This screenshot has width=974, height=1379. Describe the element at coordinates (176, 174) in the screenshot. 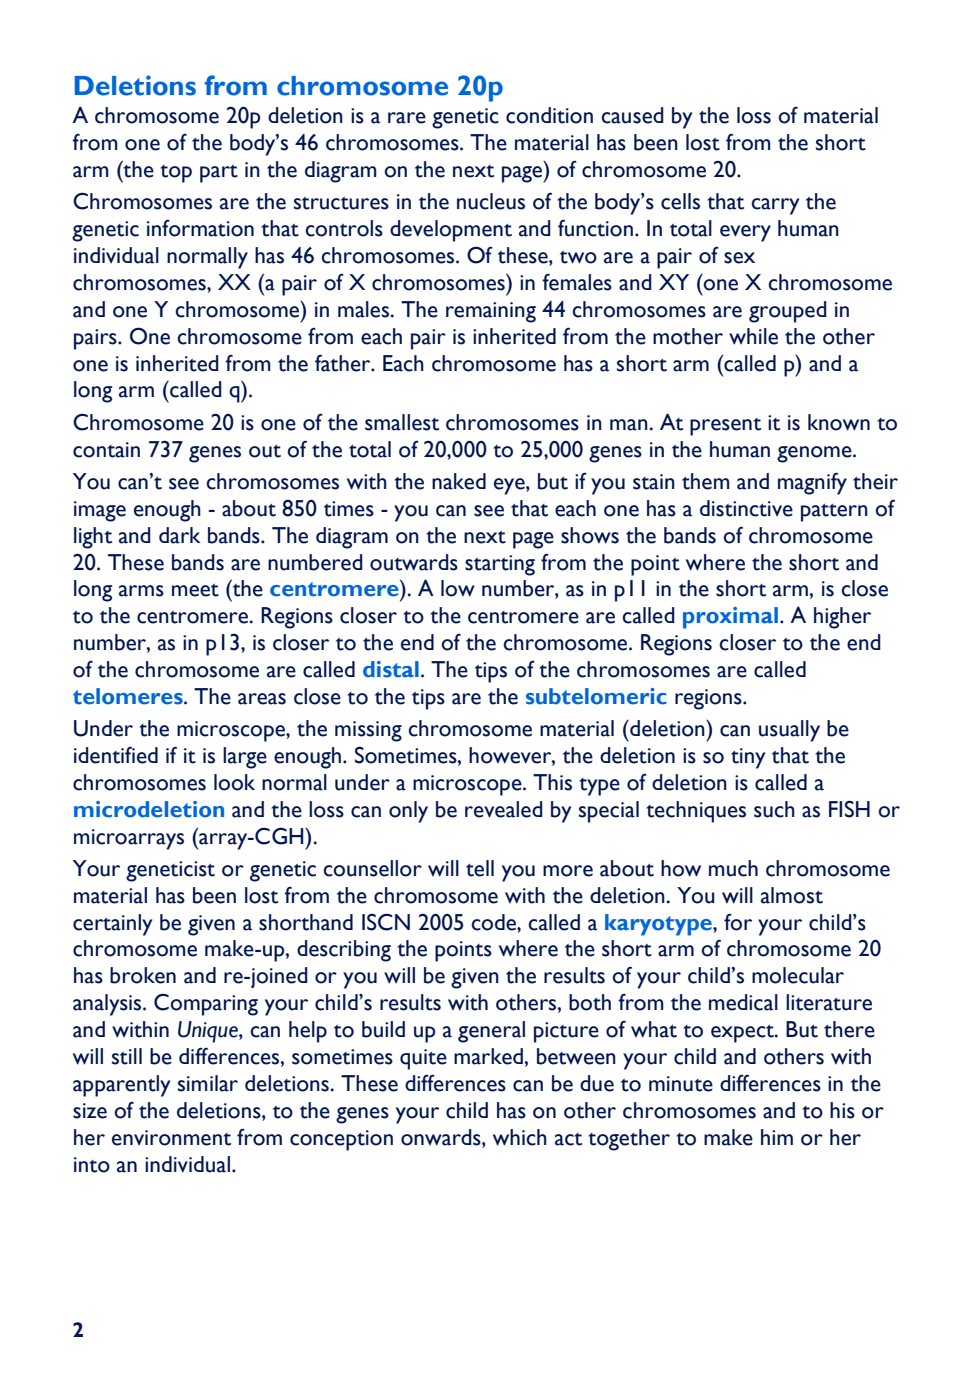

I see `top` at that location.
